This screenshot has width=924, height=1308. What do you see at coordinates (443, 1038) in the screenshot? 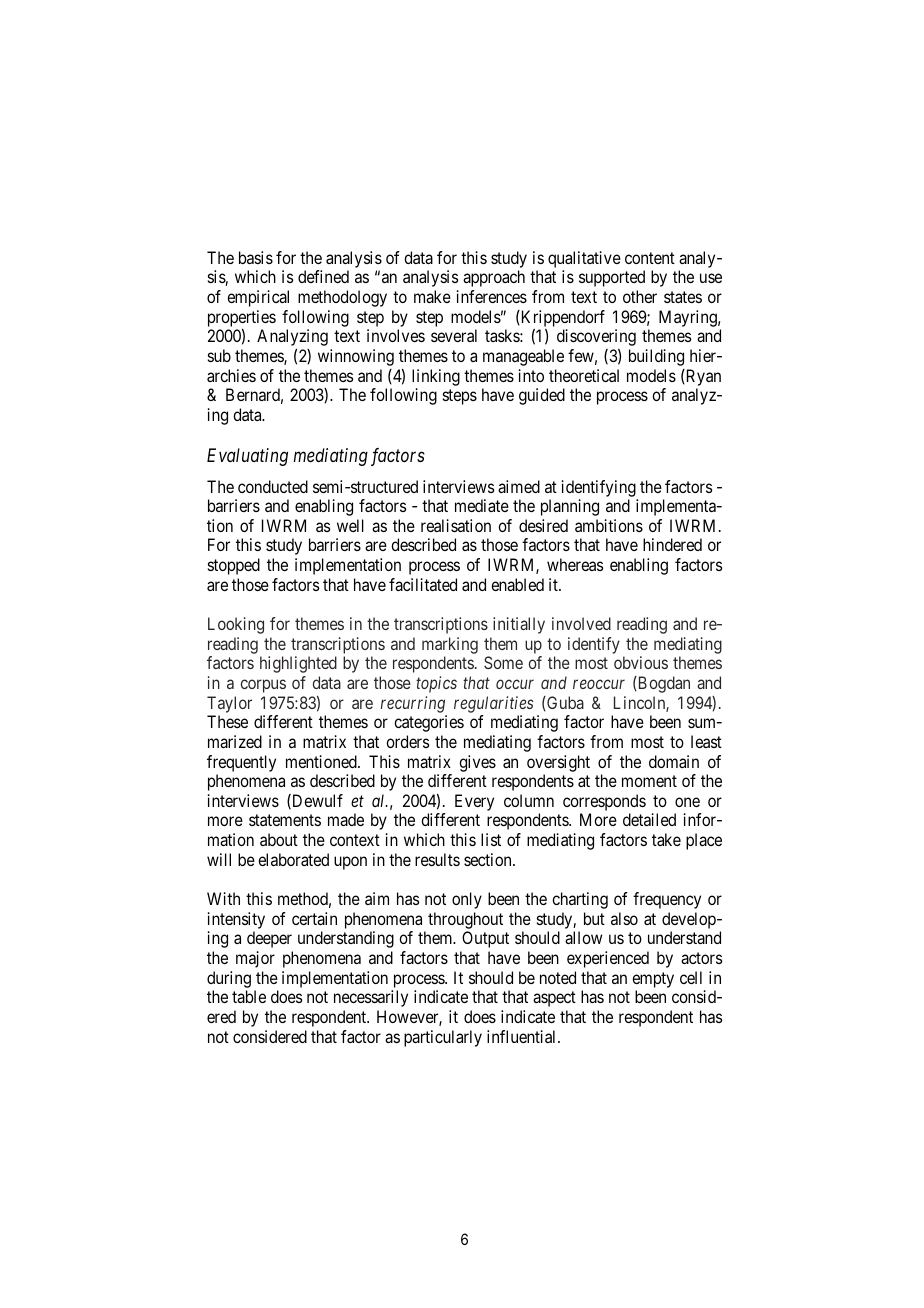
I see `particularly` at bounding box center [443, 1038].
